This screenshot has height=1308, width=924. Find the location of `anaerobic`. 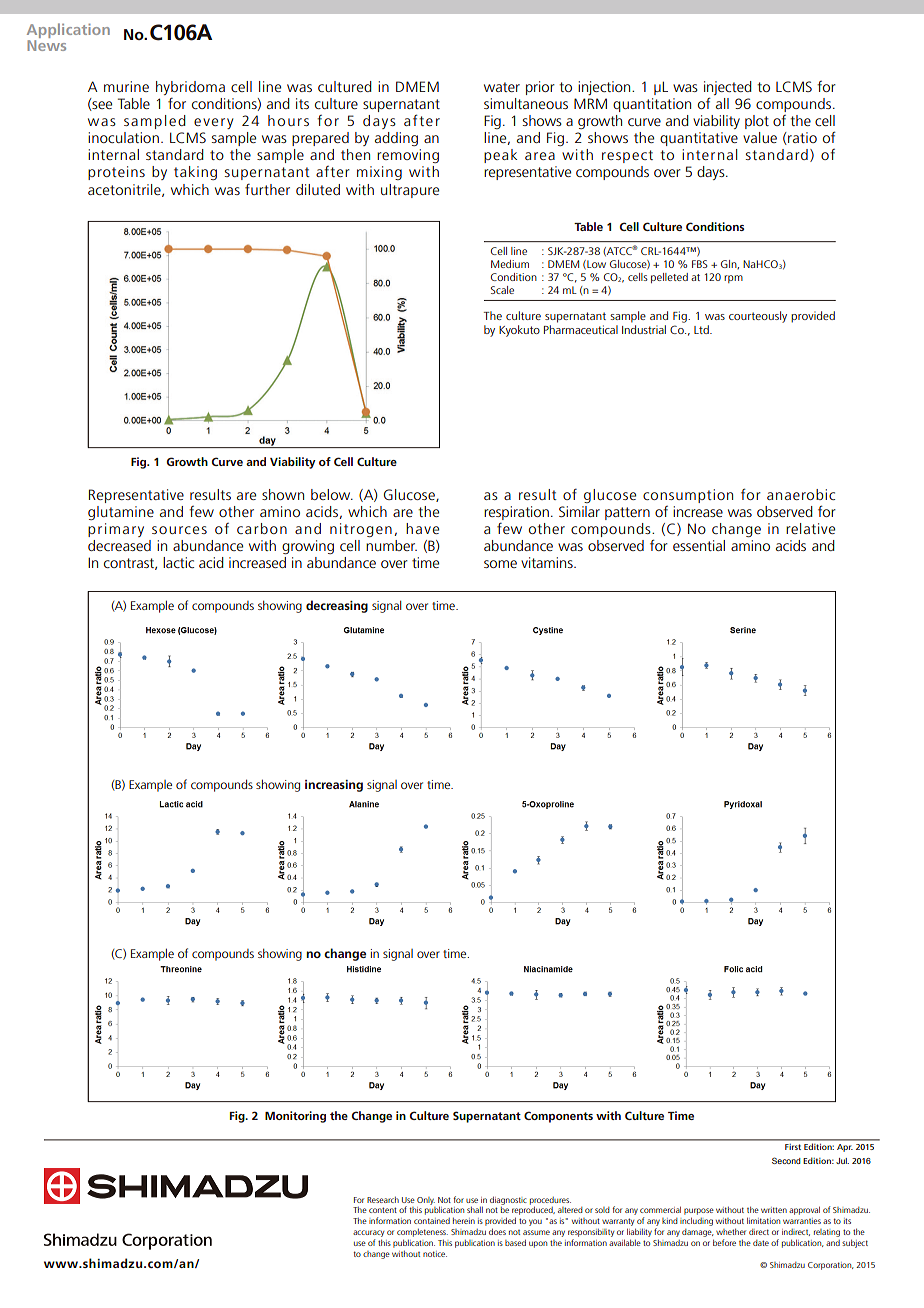

anaerobic is located at coordinates (801, 494).
